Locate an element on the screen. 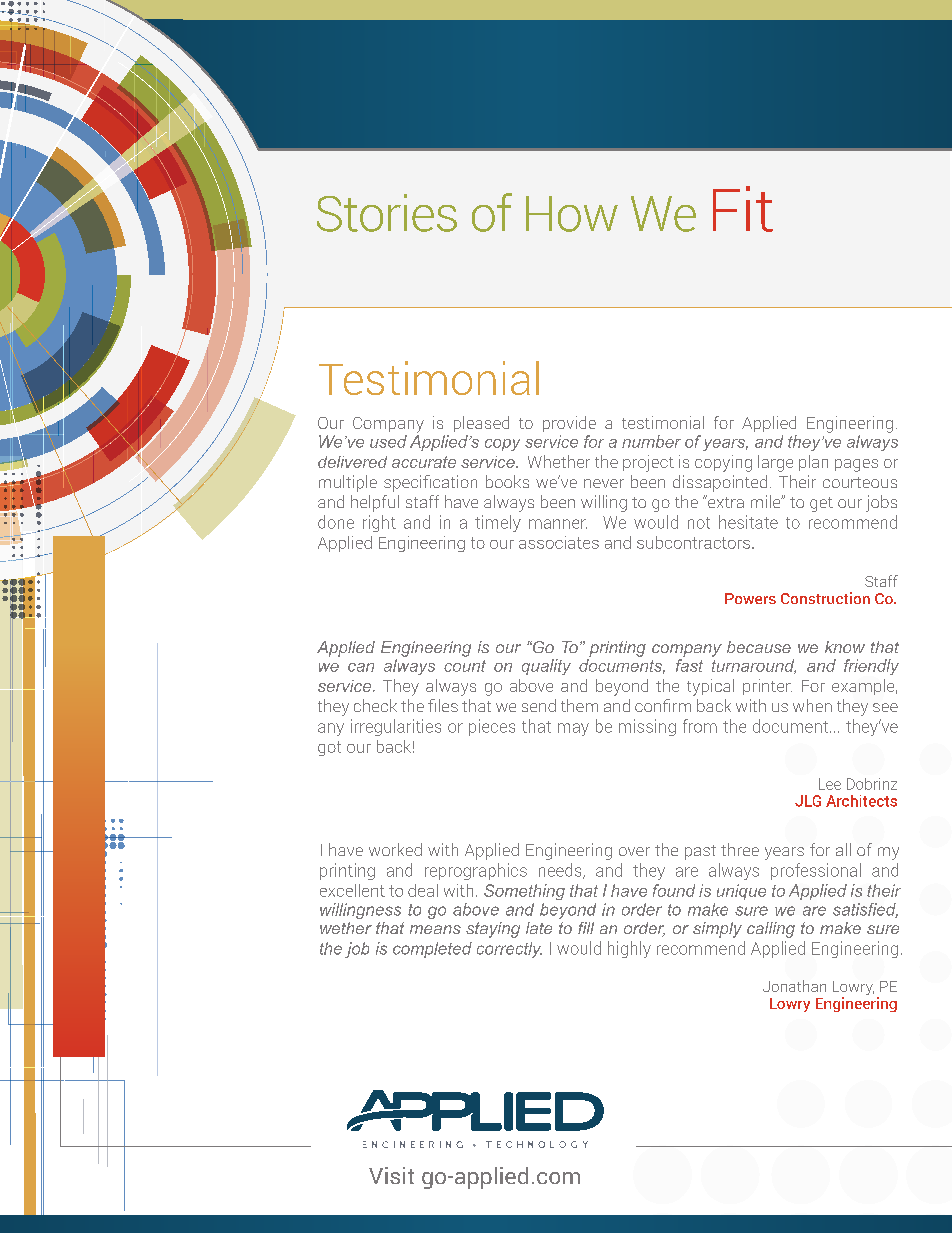 This screenshot has width=952, height=1233. means is located at coordinates (435, 929).
